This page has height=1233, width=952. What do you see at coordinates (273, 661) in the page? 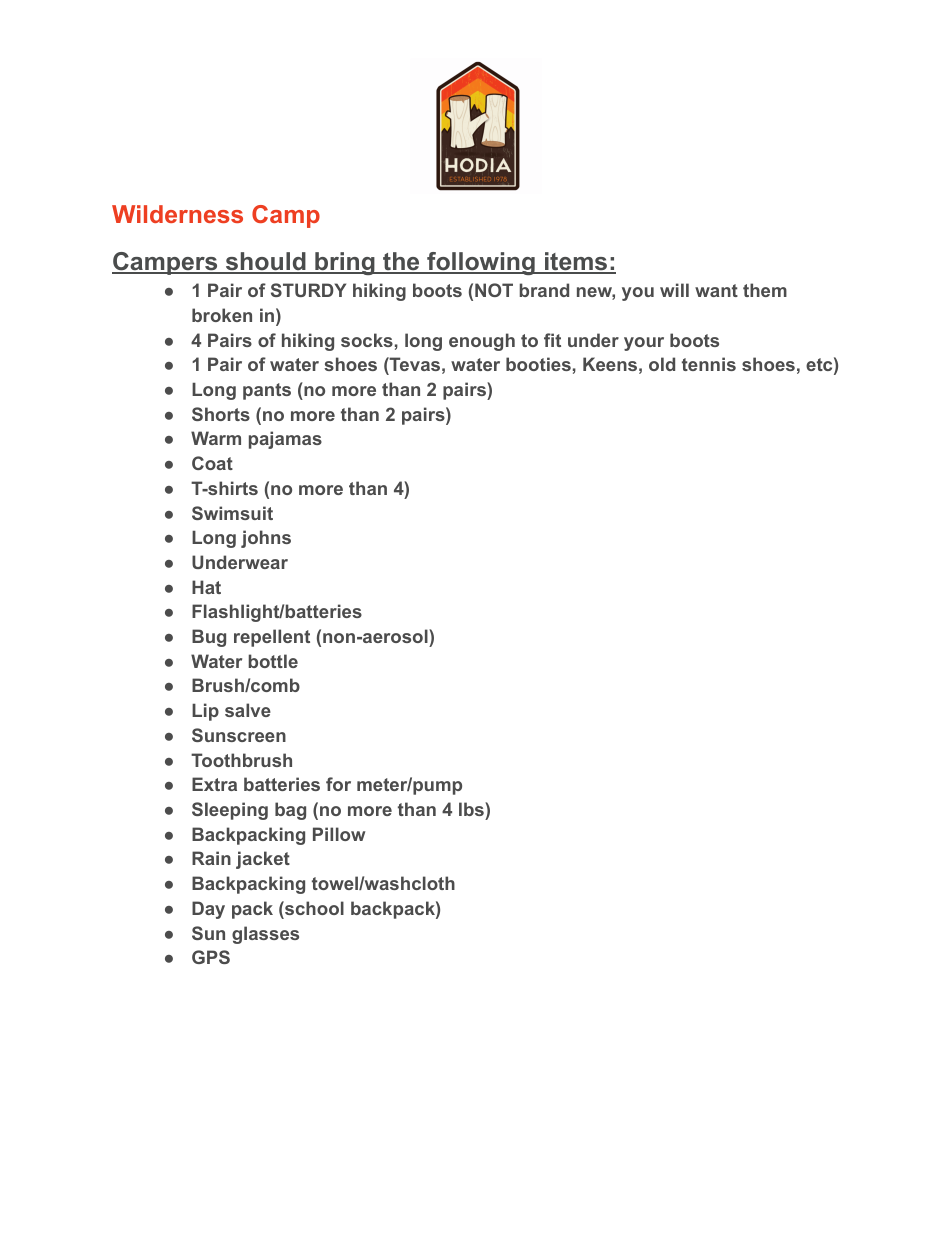
I see `bottle` at bounding box center [273, 661].
